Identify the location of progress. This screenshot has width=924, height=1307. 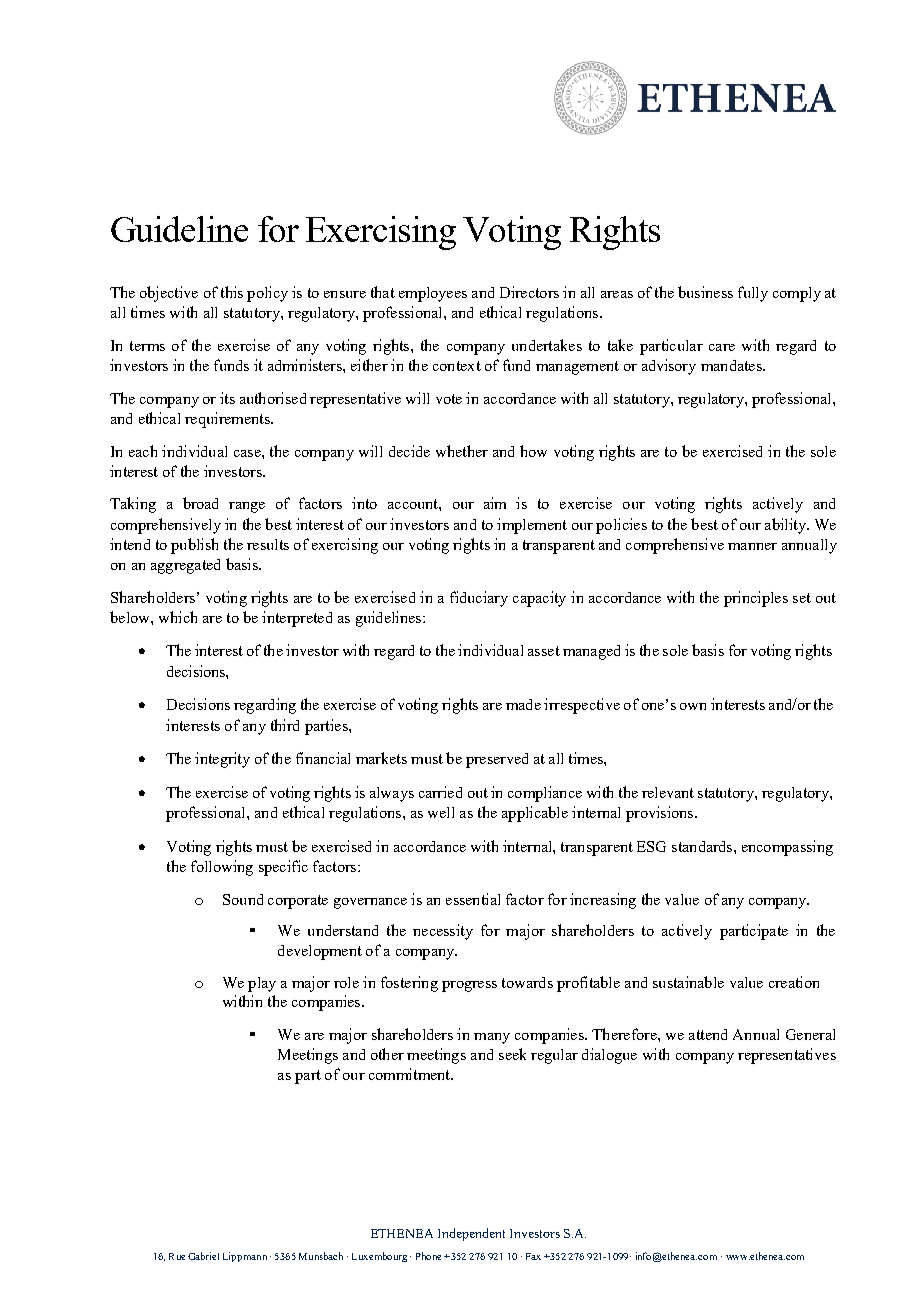
(469, 986).
